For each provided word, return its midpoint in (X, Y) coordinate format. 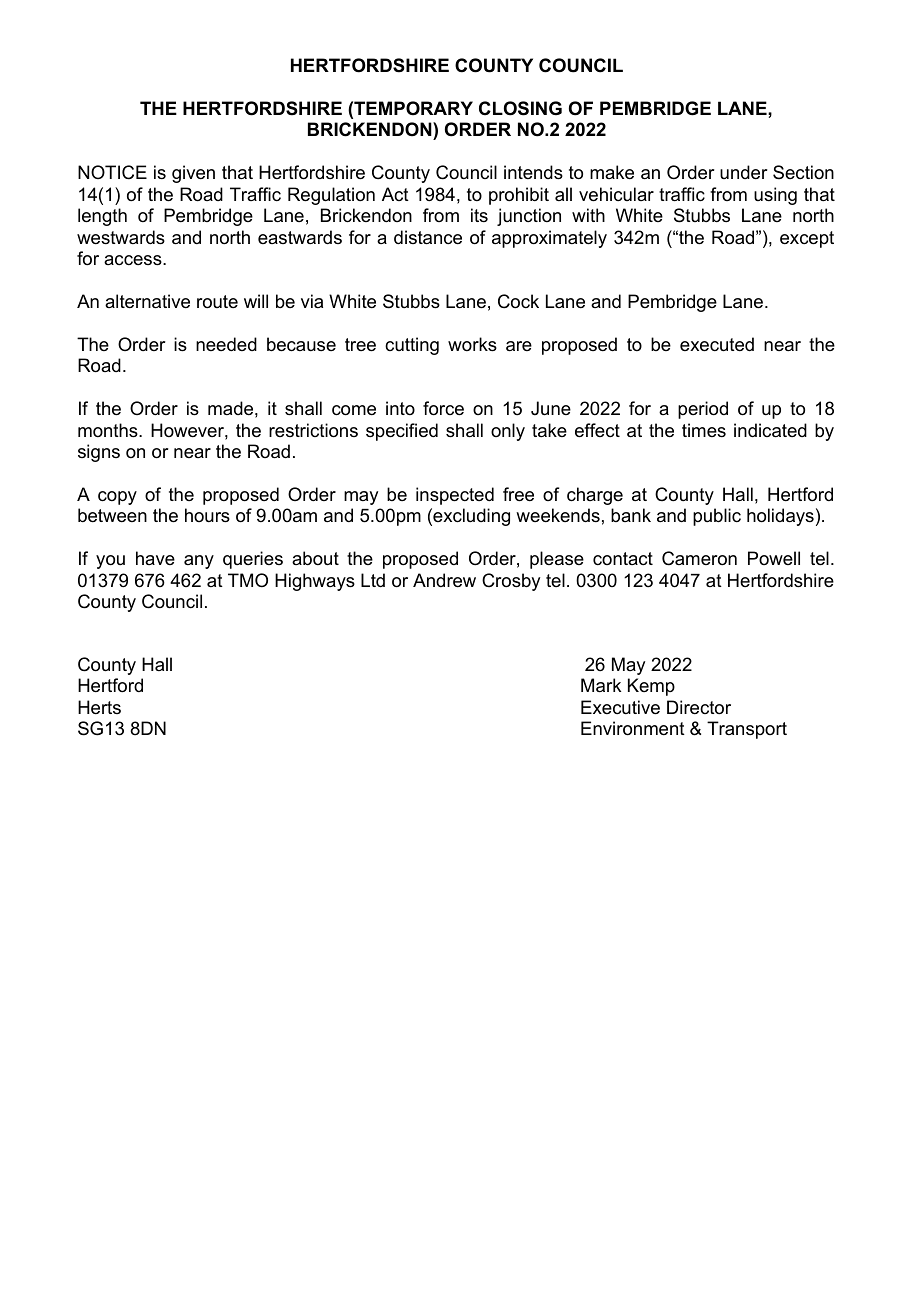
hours (207, 515)
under (744, 172)
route (217, 301)
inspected (455, 496)
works (472, 344)
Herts (99, 707)
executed (717, 344)
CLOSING (520, 108)
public (717, 517)
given (193, 174)
